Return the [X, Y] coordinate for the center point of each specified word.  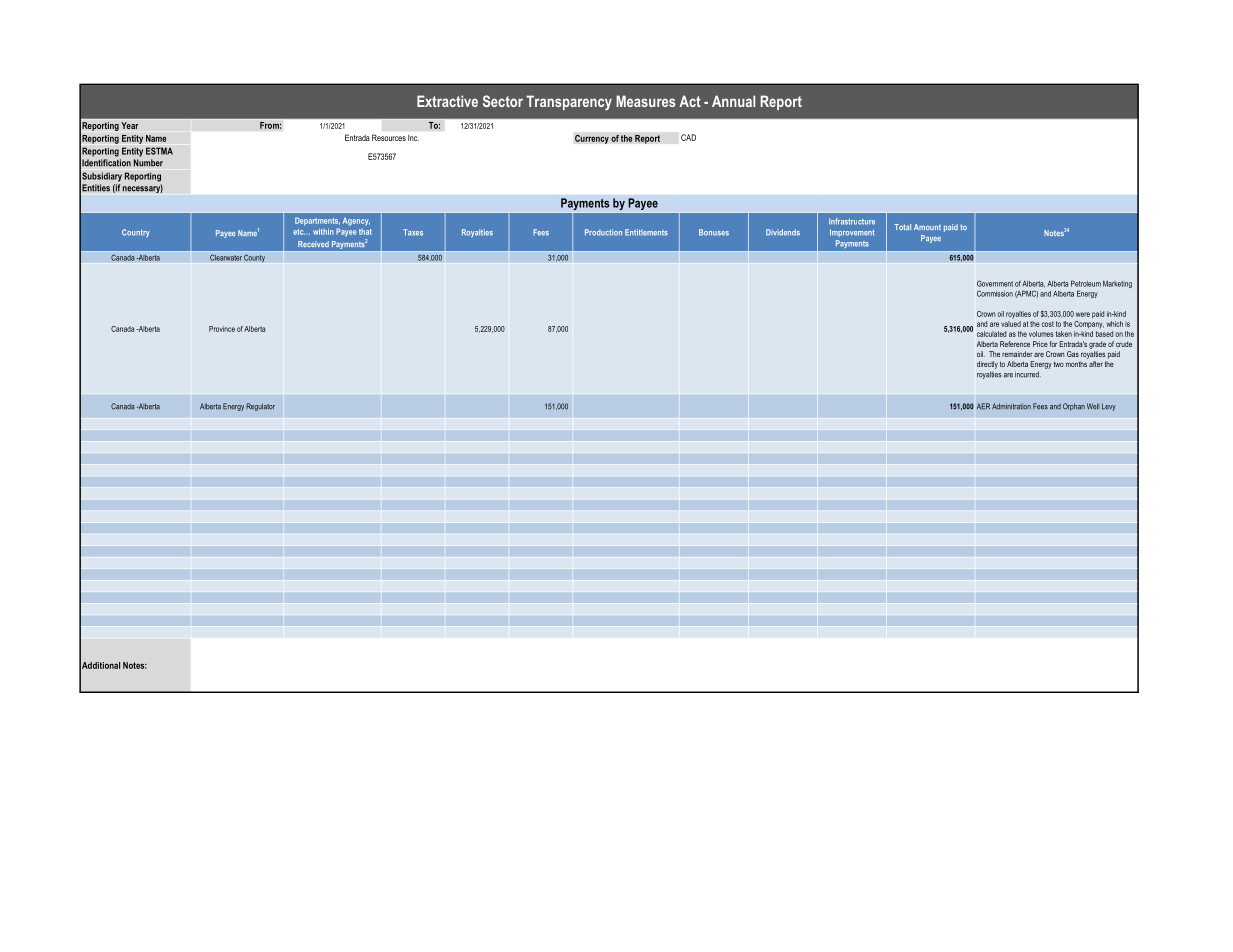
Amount [927, 227]
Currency [592, 139]
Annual [733, 101]
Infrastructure [852, 221]
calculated [991, 334]
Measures [646, 101]
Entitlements [646, 232]
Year [130, 125]
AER [983, 406]
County [254, 258]
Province [222, 329]
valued [1011, 324]
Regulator [260, 407]
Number [148, 163]
